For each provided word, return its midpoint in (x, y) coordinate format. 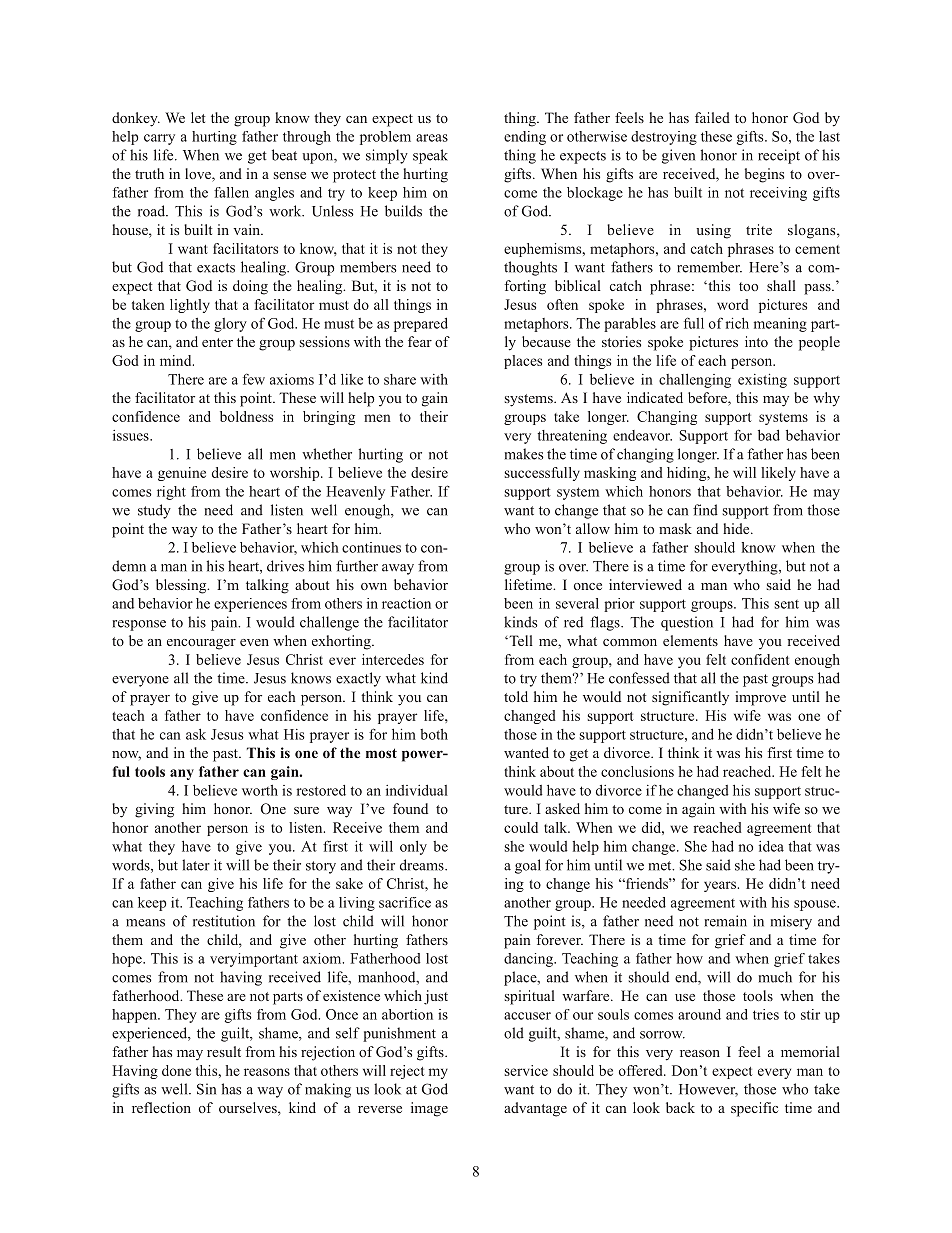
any (182, 774)
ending (525, 138)
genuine (182, 474)
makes (524, 454)
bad (769, 435)
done (176, 1070)
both (434, 734)
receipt (779, 156)
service (526, 1070)
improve (760, 698)
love (199, 175)
